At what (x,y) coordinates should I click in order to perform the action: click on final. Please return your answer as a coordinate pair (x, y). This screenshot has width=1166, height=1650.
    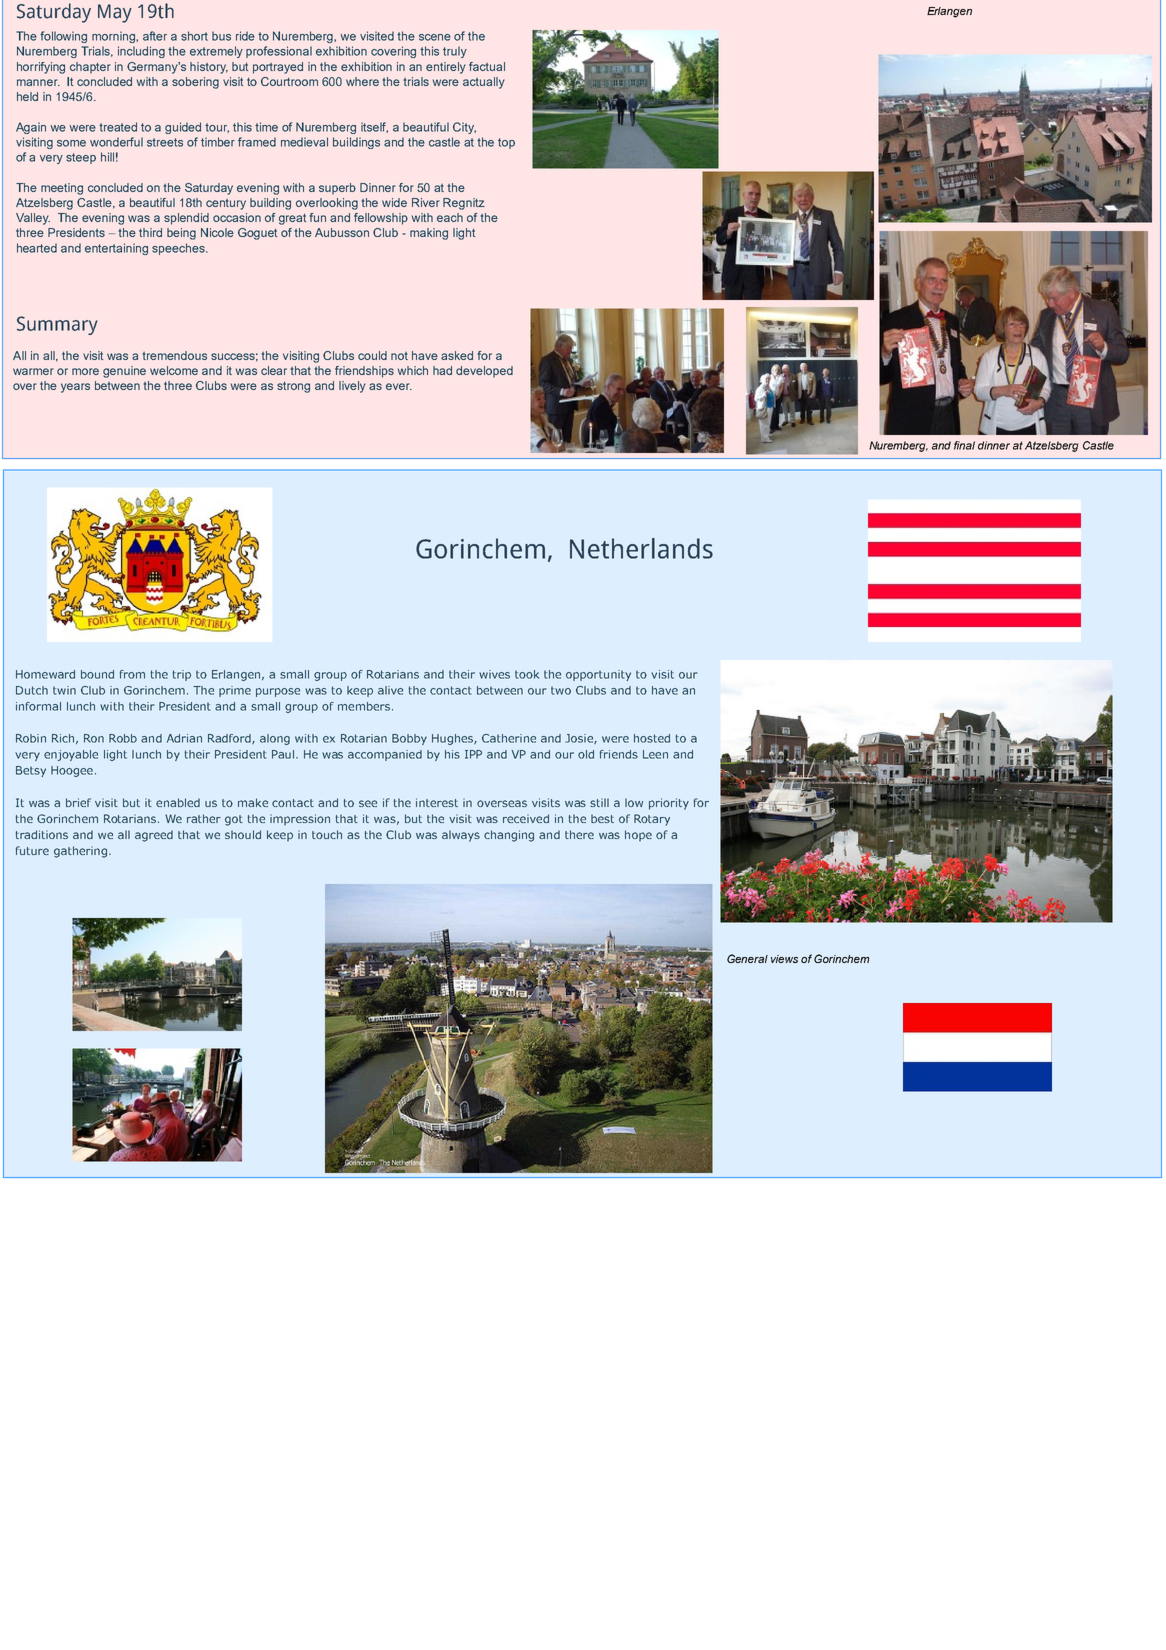
    Looking at the image, I should click on (964, 445).
